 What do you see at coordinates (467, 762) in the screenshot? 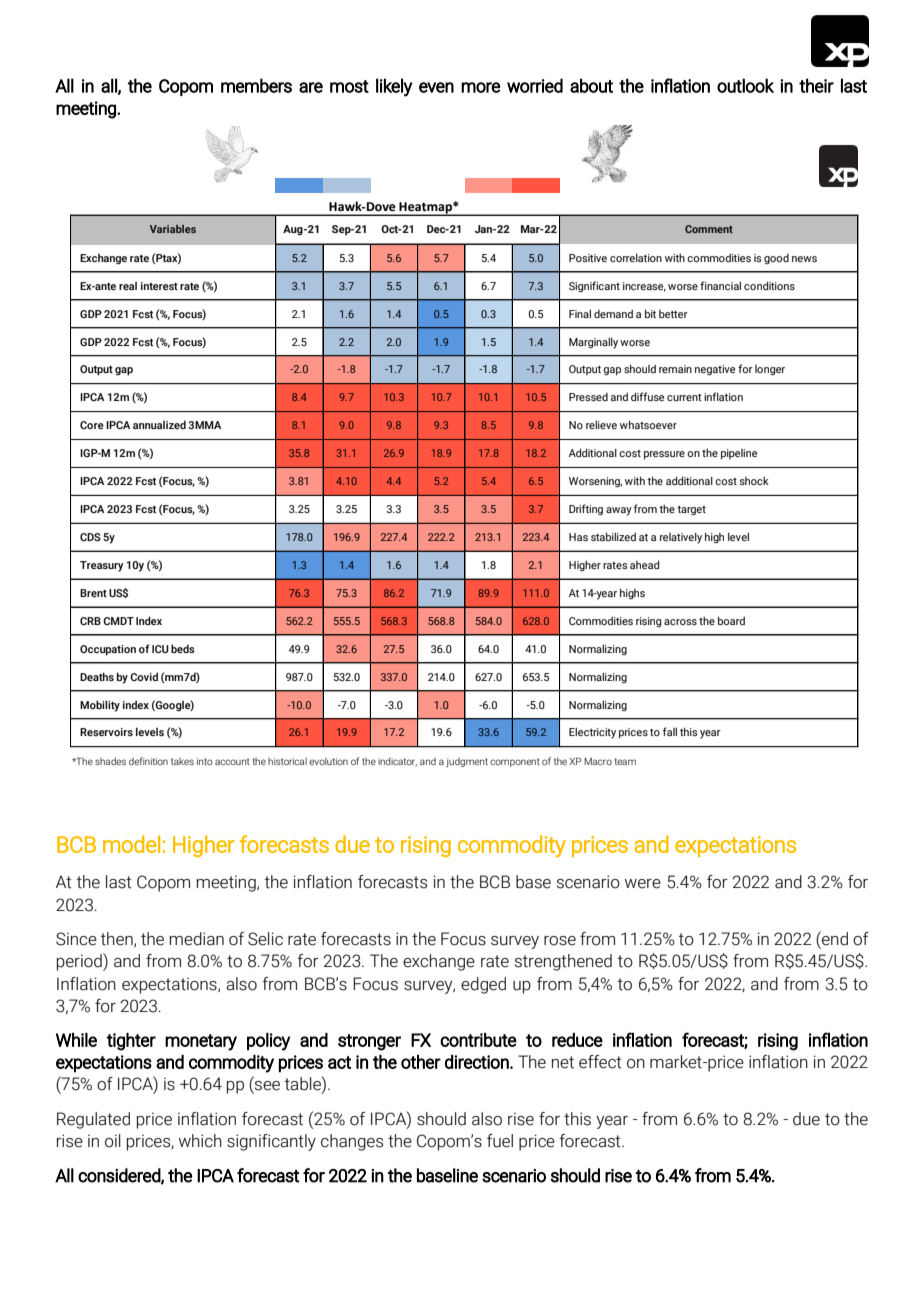
I see `judgment` at bounding box center [467, 762].
